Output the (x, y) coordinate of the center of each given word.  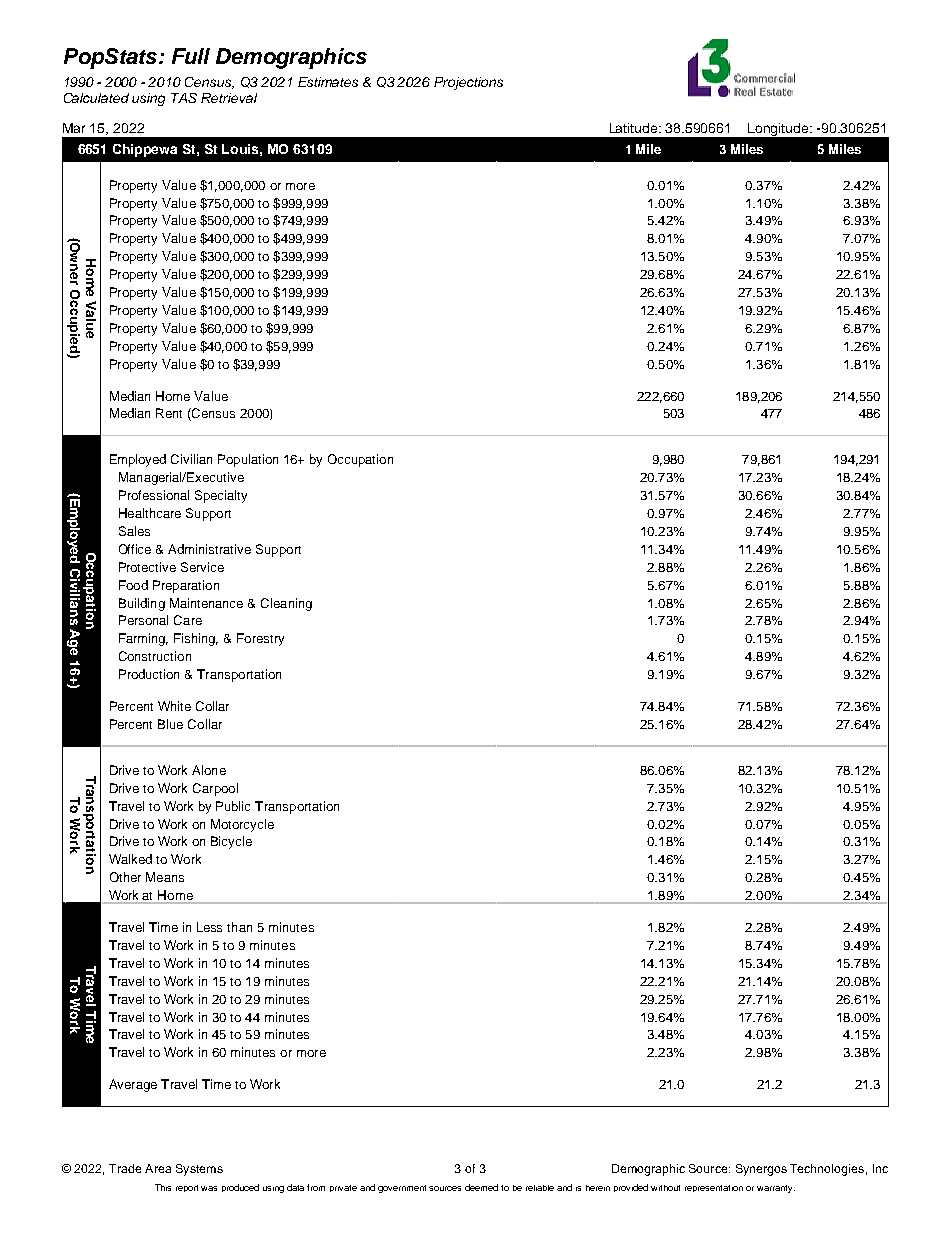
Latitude (635, 128)
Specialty (221, 496)
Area (158, 1168)
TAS (184, 98)
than (239, 927)
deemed (481, 1187)
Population (248, 460)
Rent (169, 413)
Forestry (260, 639)
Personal (143, 620)
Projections (468, 83)
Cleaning (286, 604)
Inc (880, 1168)
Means (165, 877)
